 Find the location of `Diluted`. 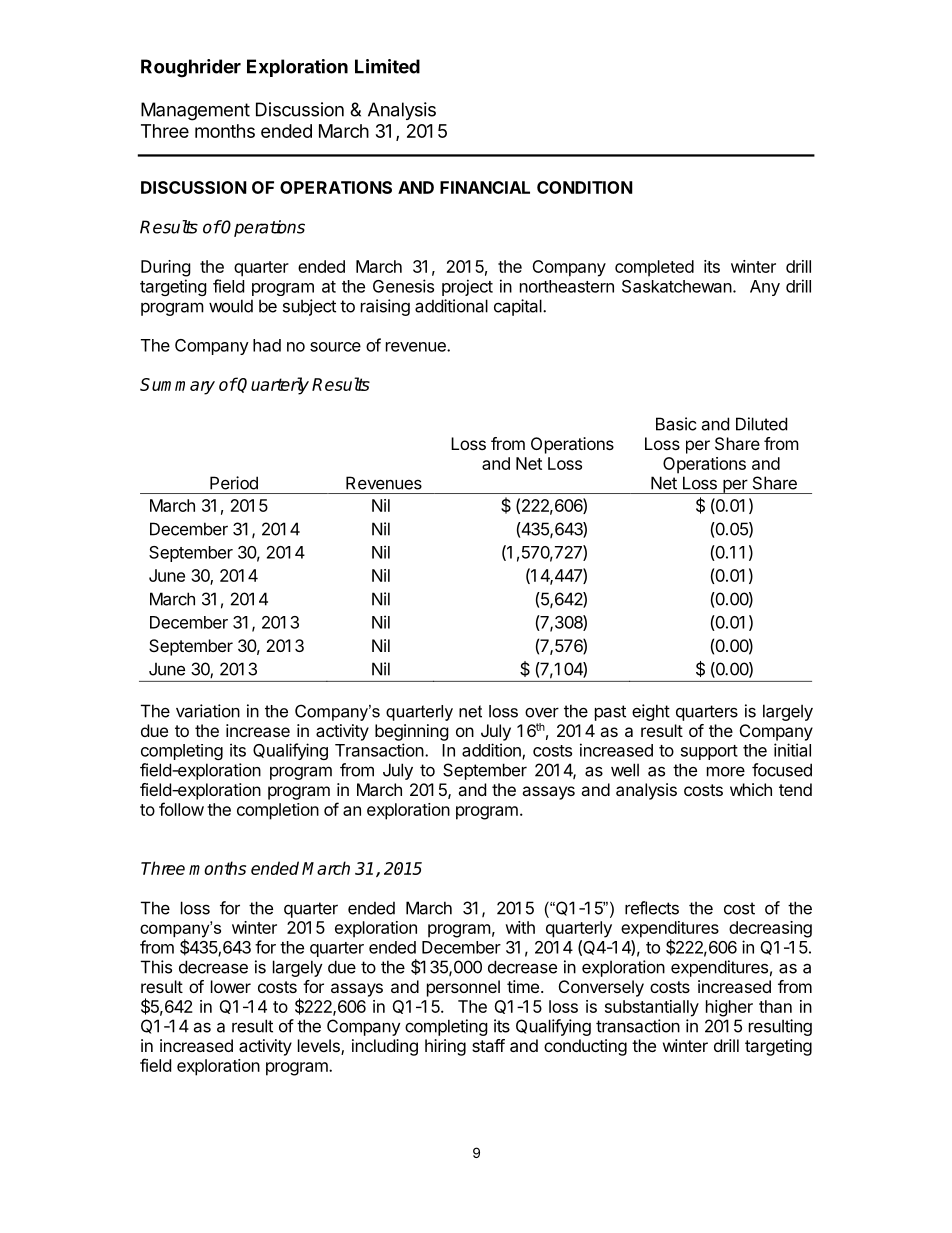

Diluted is located at coordinates (761, 424).
